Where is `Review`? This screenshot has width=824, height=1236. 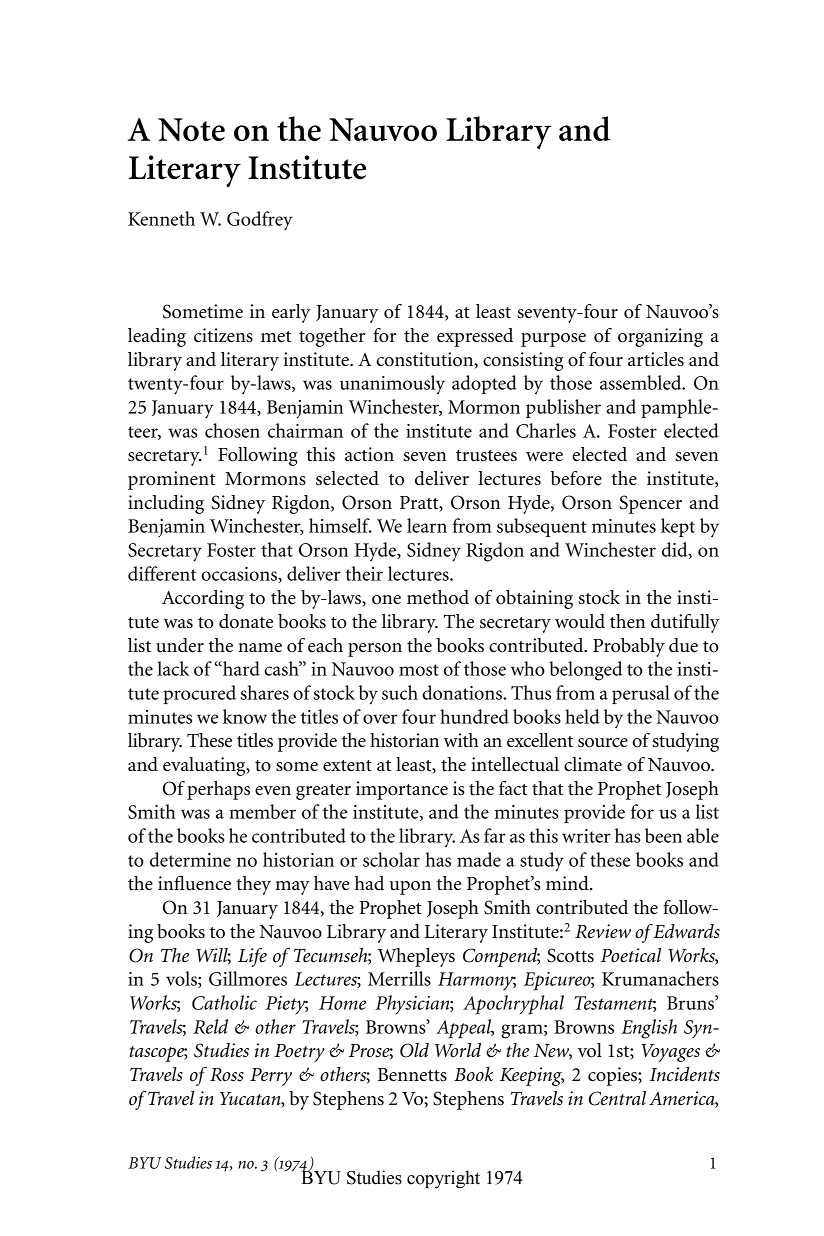 Review is located at coordinates (603, 931).
